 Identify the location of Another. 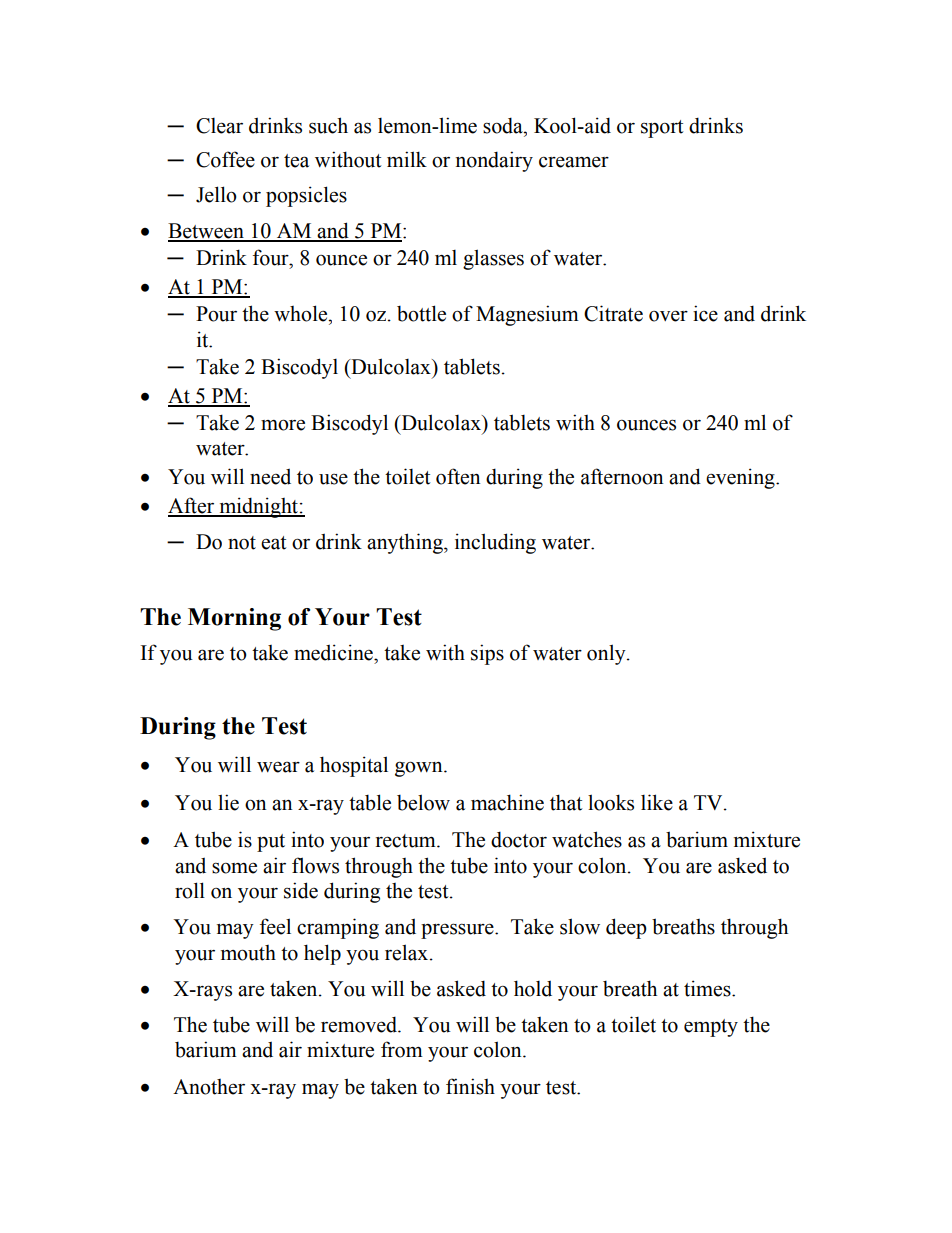
(209, 1087).
